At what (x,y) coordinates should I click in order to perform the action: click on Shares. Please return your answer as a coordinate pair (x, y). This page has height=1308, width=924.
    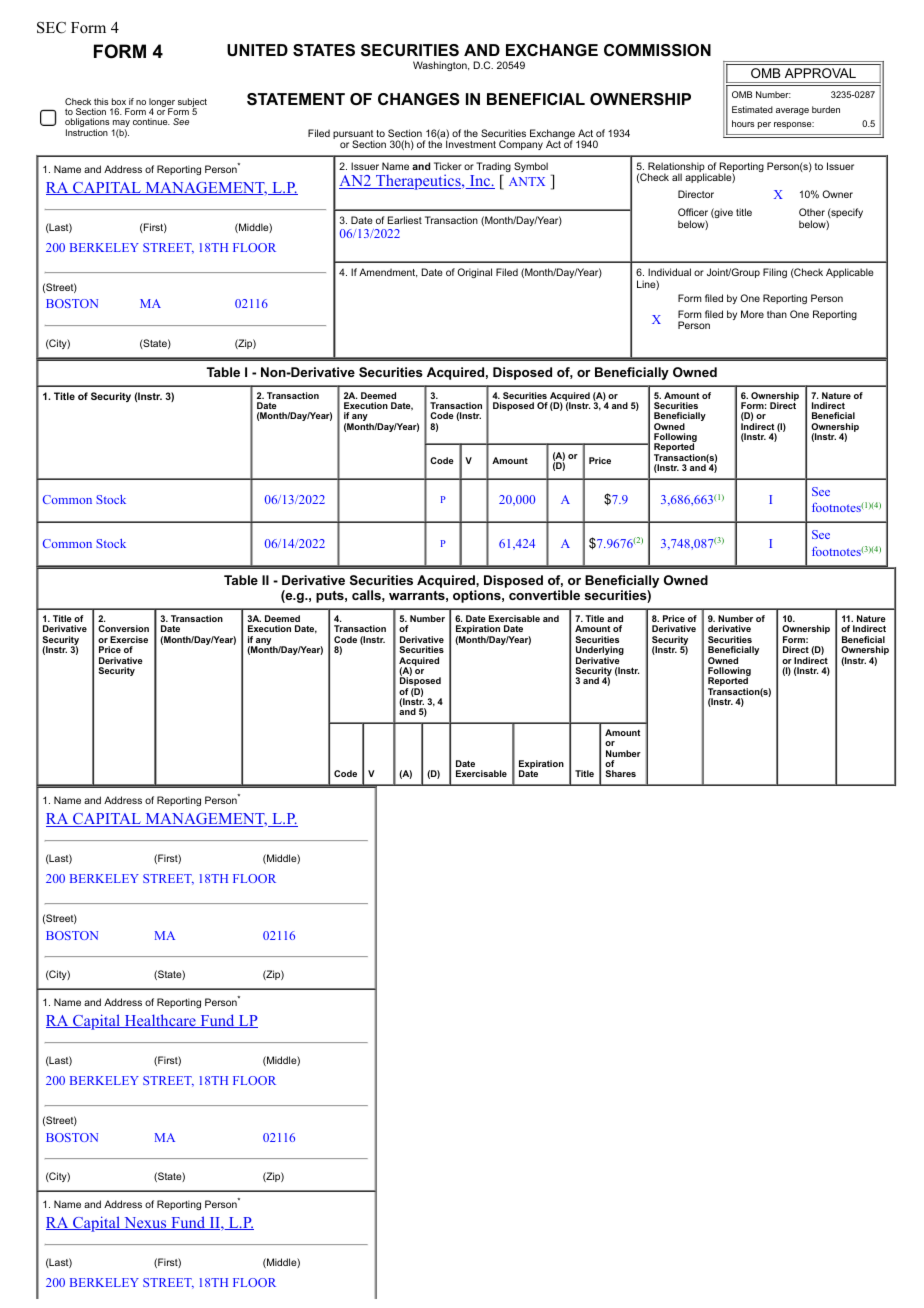
    Looking at the image, I should click on (620, 773).
